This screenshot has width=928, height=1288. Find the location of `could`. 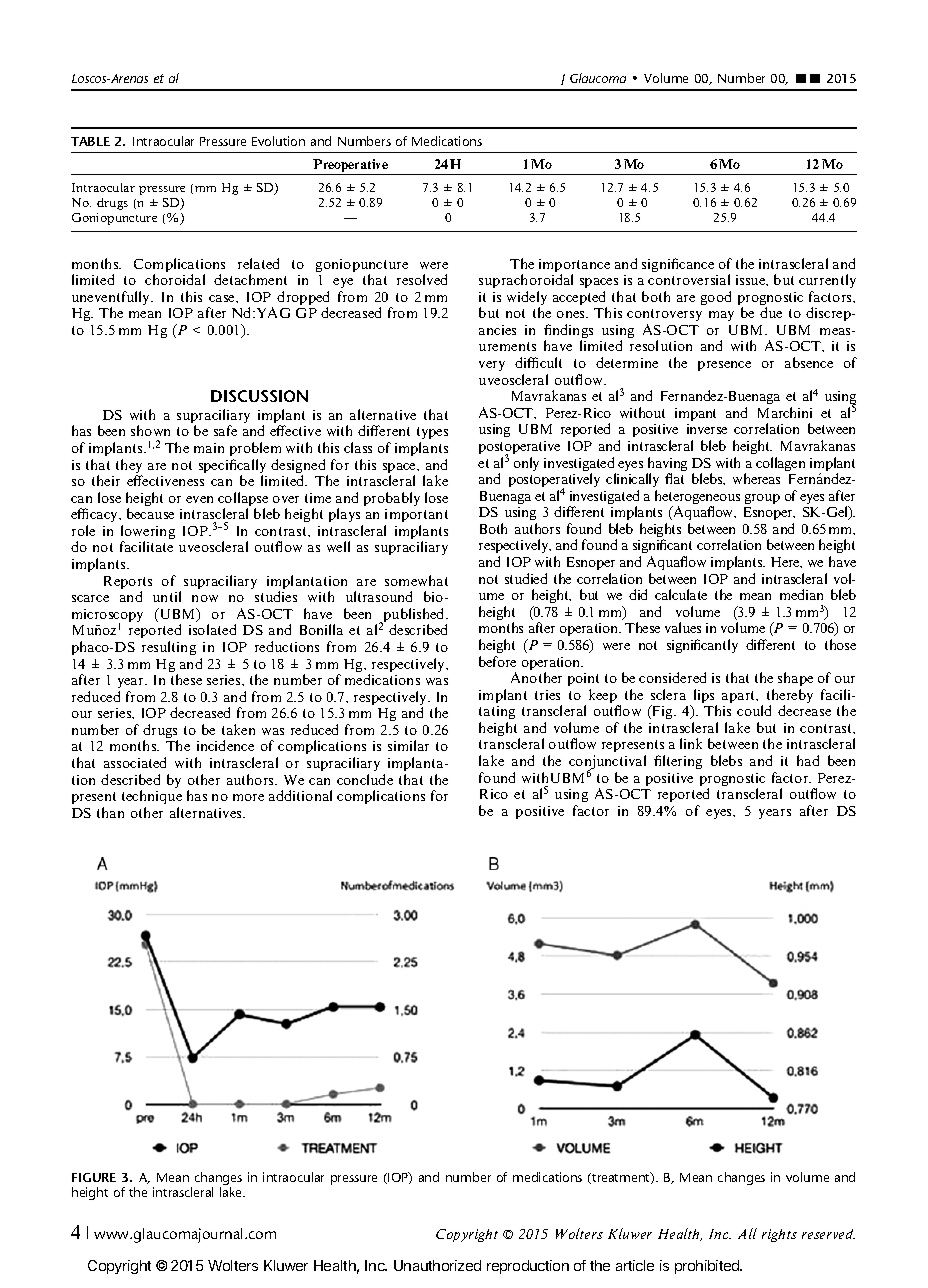

could is located at coordinates (754, 710).
